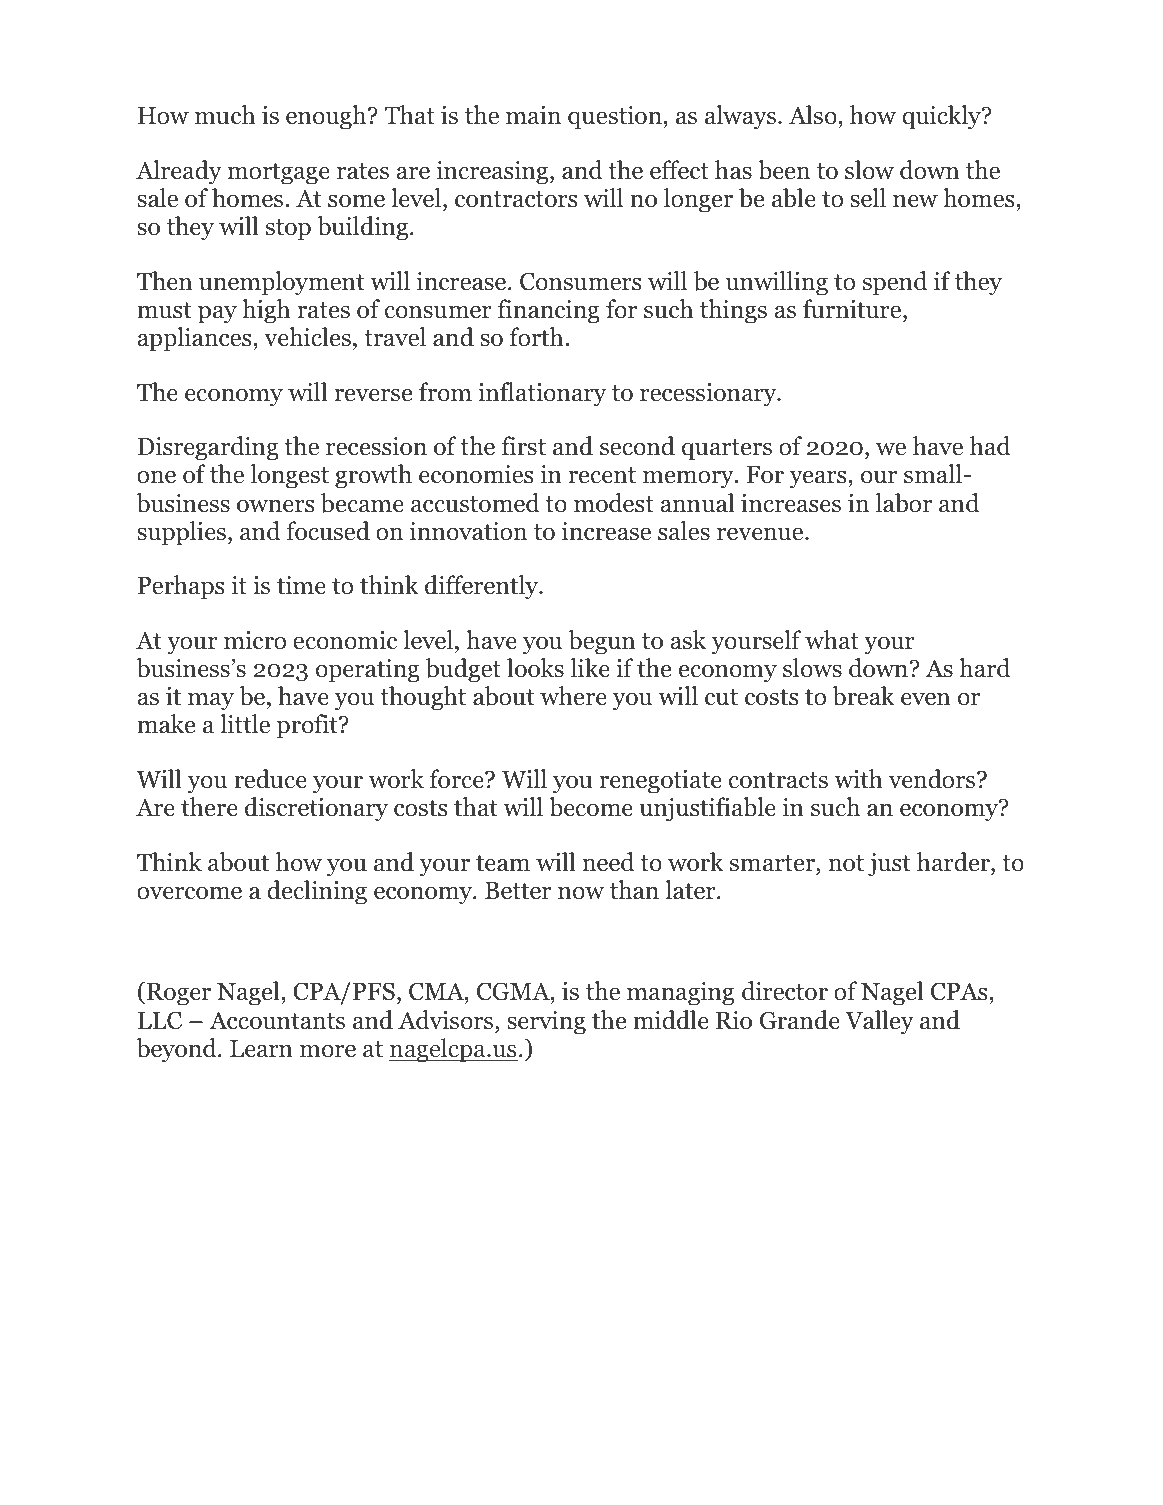  Describe the element at coordinates (616, 118) in the screenshot. I see `question` at that location.
